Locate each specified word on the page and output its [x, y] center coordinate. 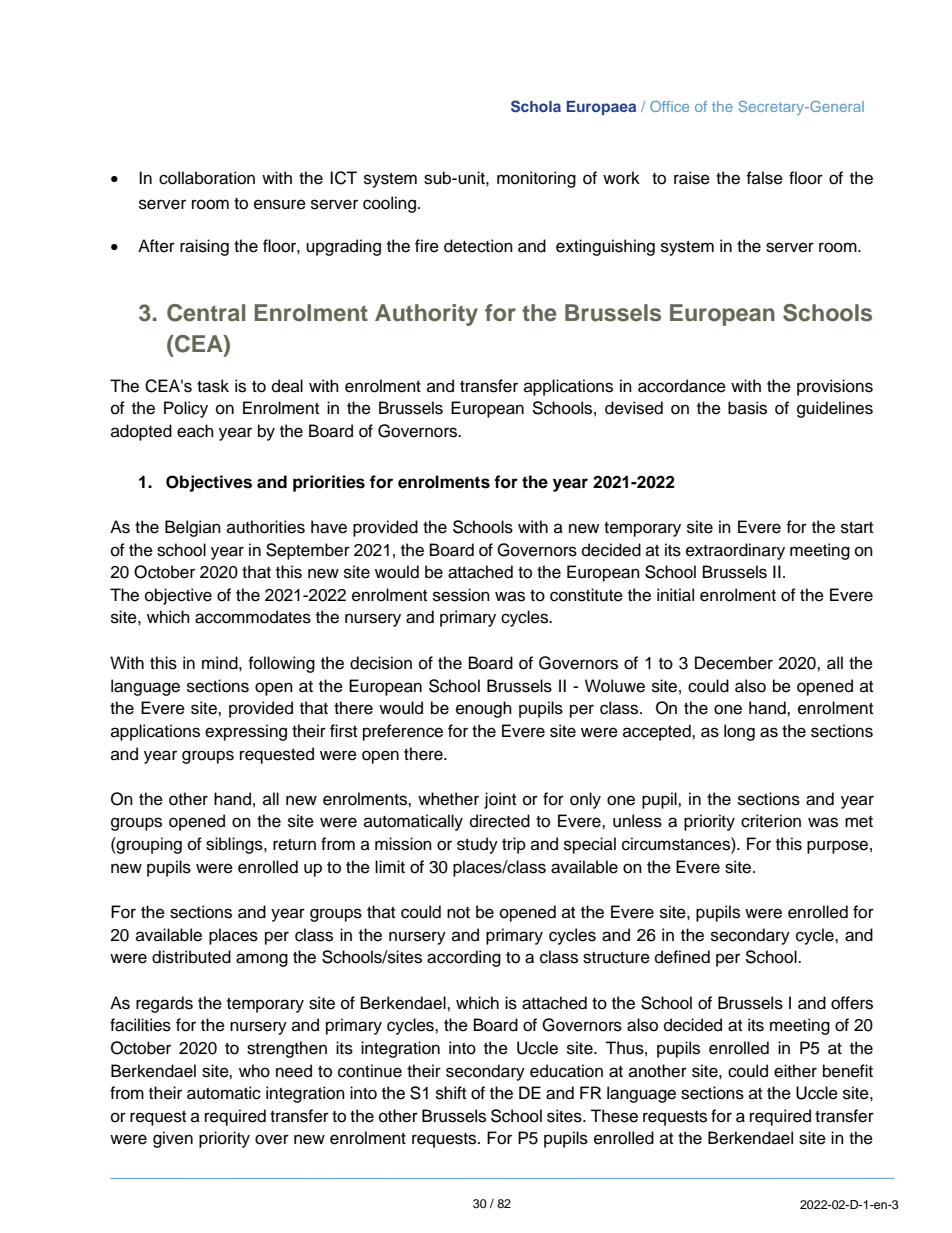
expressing [246, 732]
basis [747, 408]
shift [451, 1093]
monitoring [536, 179]
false [764, 178]
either [795, 1071]
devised [634, 408]
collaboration [207, 178]
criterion [771, 821]
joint [500, 800]
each [195, 431]
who [254, 1071]
